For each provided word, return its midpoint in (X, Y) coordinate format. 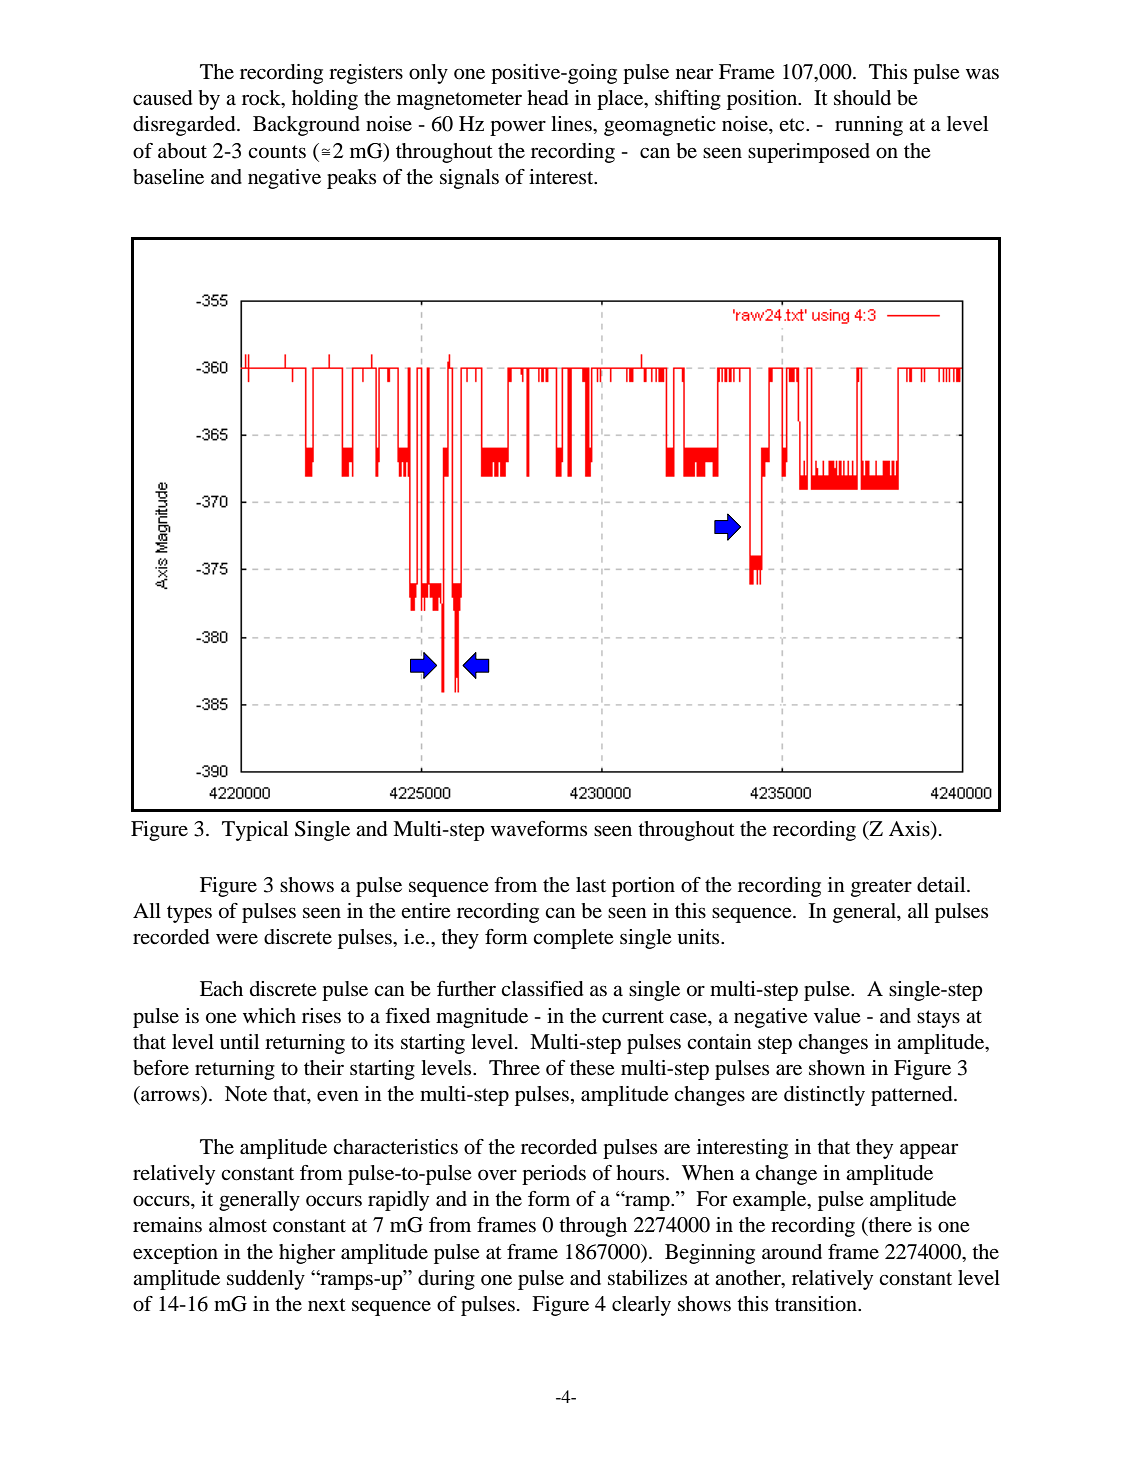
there (889, 1226)
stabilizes (647, 1278)
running (869, 126)
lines (572, 124)
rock (262, 99)
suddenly (266, 1280)
